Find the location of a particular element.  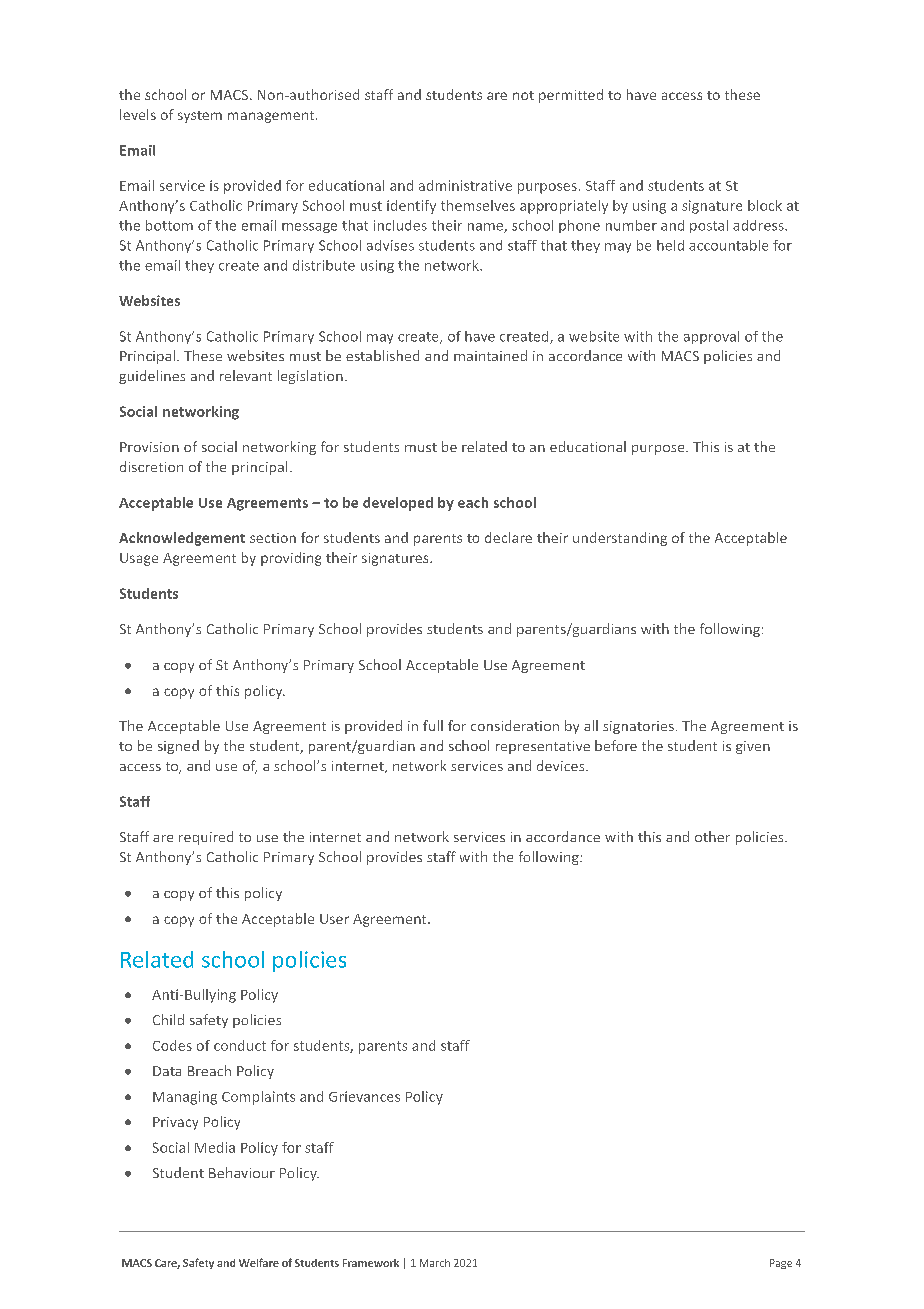

signed is located at coordinates (178, 747).
